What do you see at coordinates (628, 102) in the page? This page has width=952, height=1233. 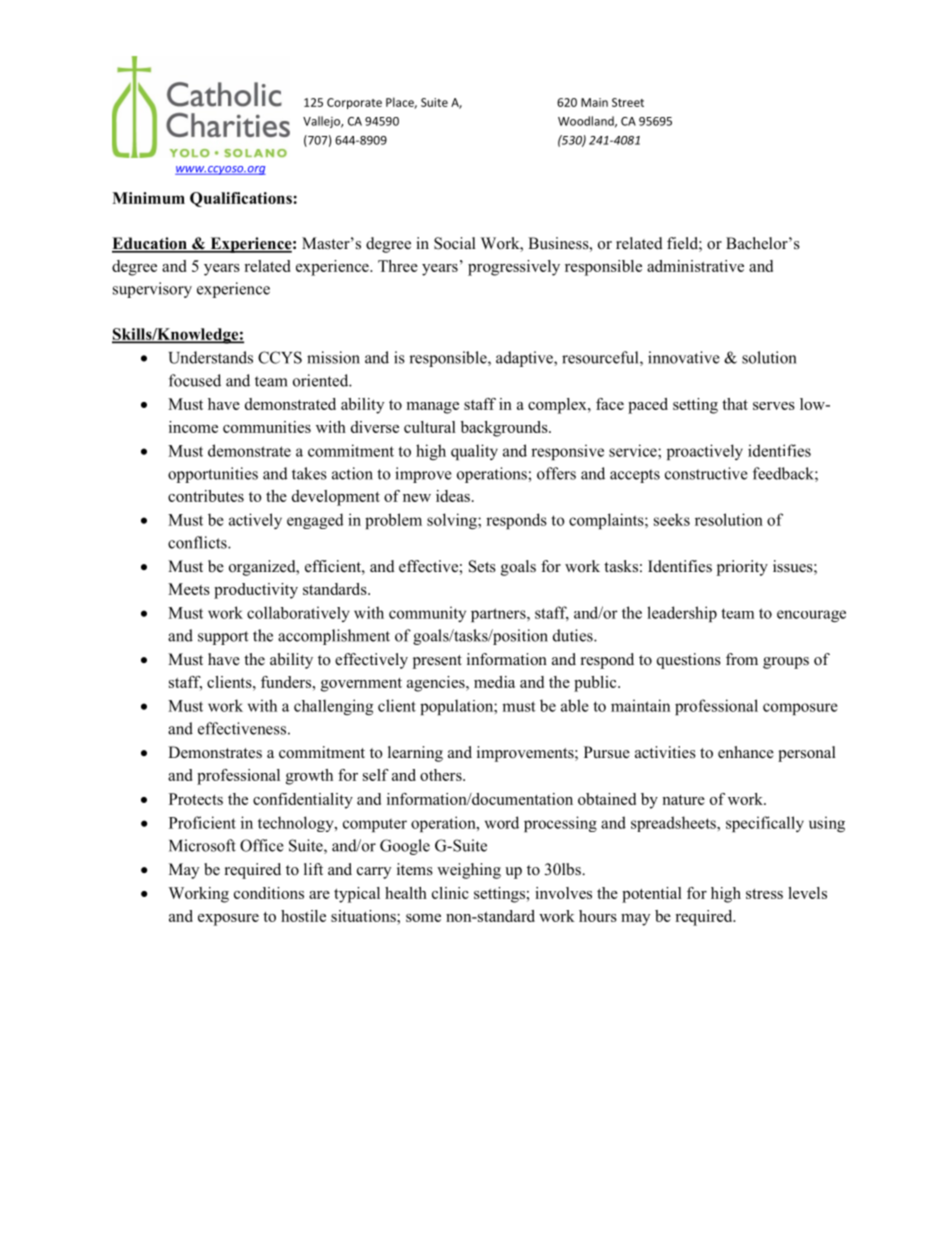 I see `Street` at bounding box center [628, 102].
